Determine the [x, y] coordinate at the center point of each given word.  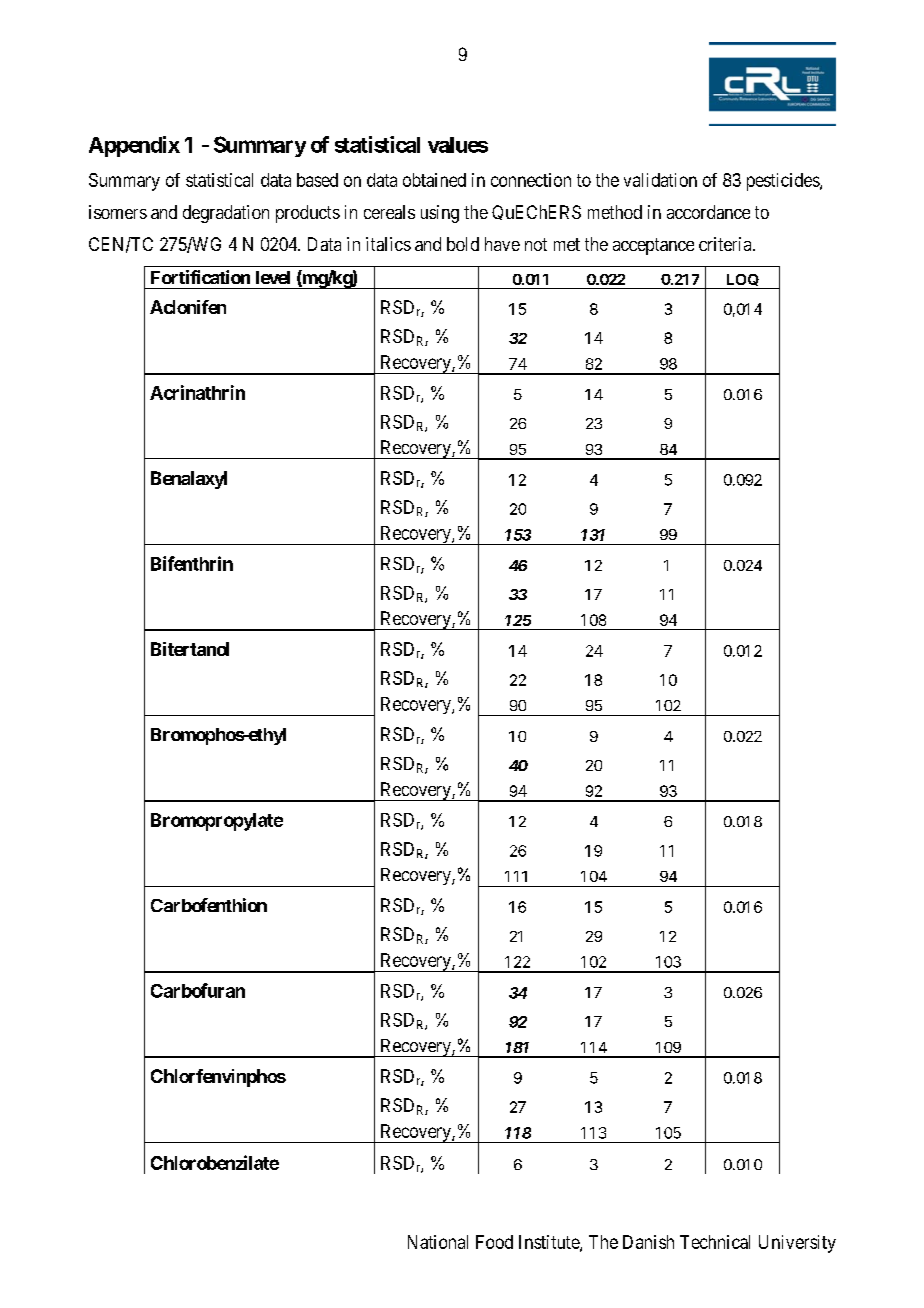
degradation [226, 214]
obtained [434, 180]
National [438, 1242]
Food [494, 1242]
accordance [708, 212]
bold [463, 244]
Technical [715, 1242]
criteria [726, 244]
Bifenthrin [192, 563]
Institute [550, 1243]
